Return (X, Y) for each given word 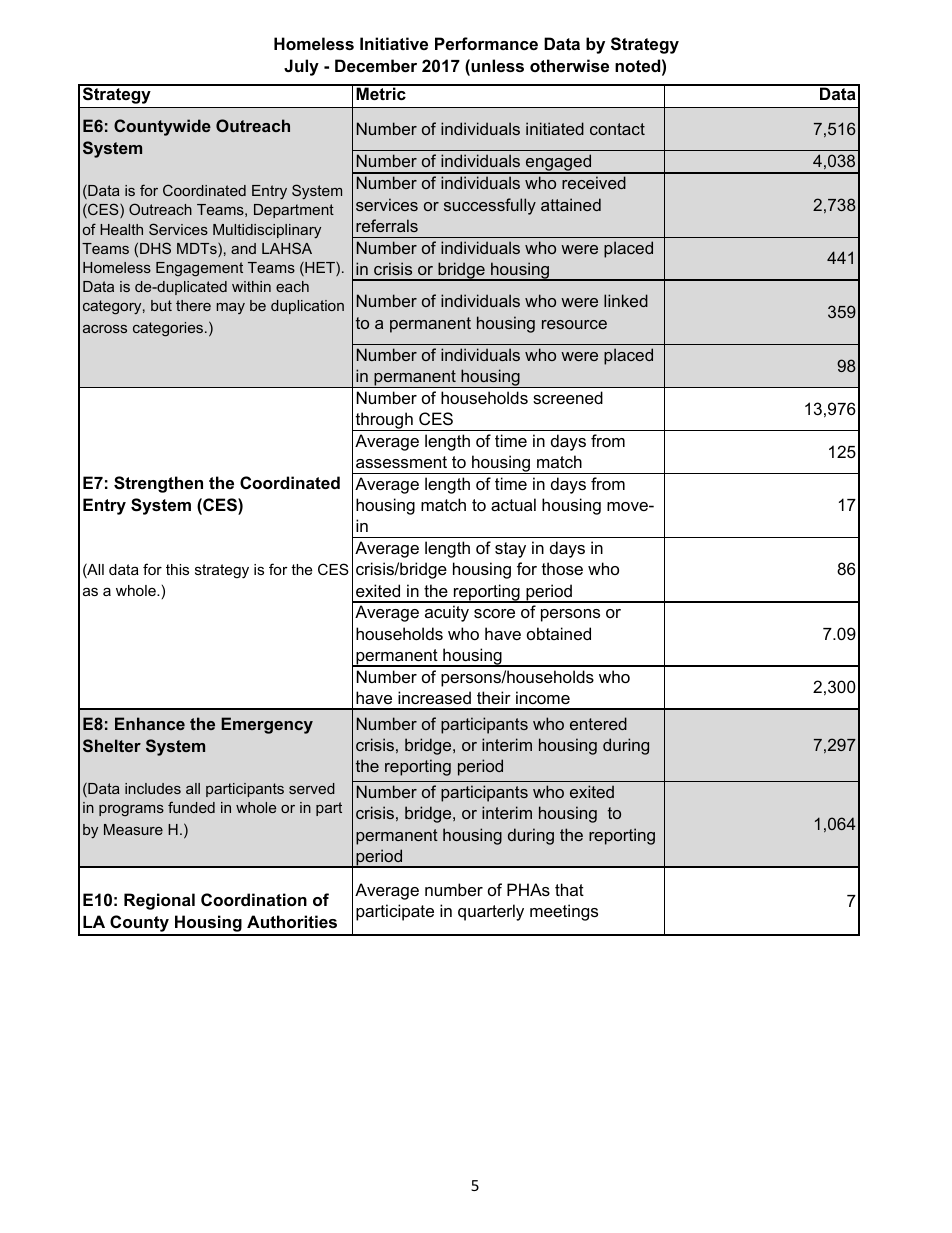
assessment (401, 462)
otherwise (569, 65)
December (376, 65)
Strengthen (158, 484)
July (301, 67)
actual (513, 504)
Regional (159, 901)
